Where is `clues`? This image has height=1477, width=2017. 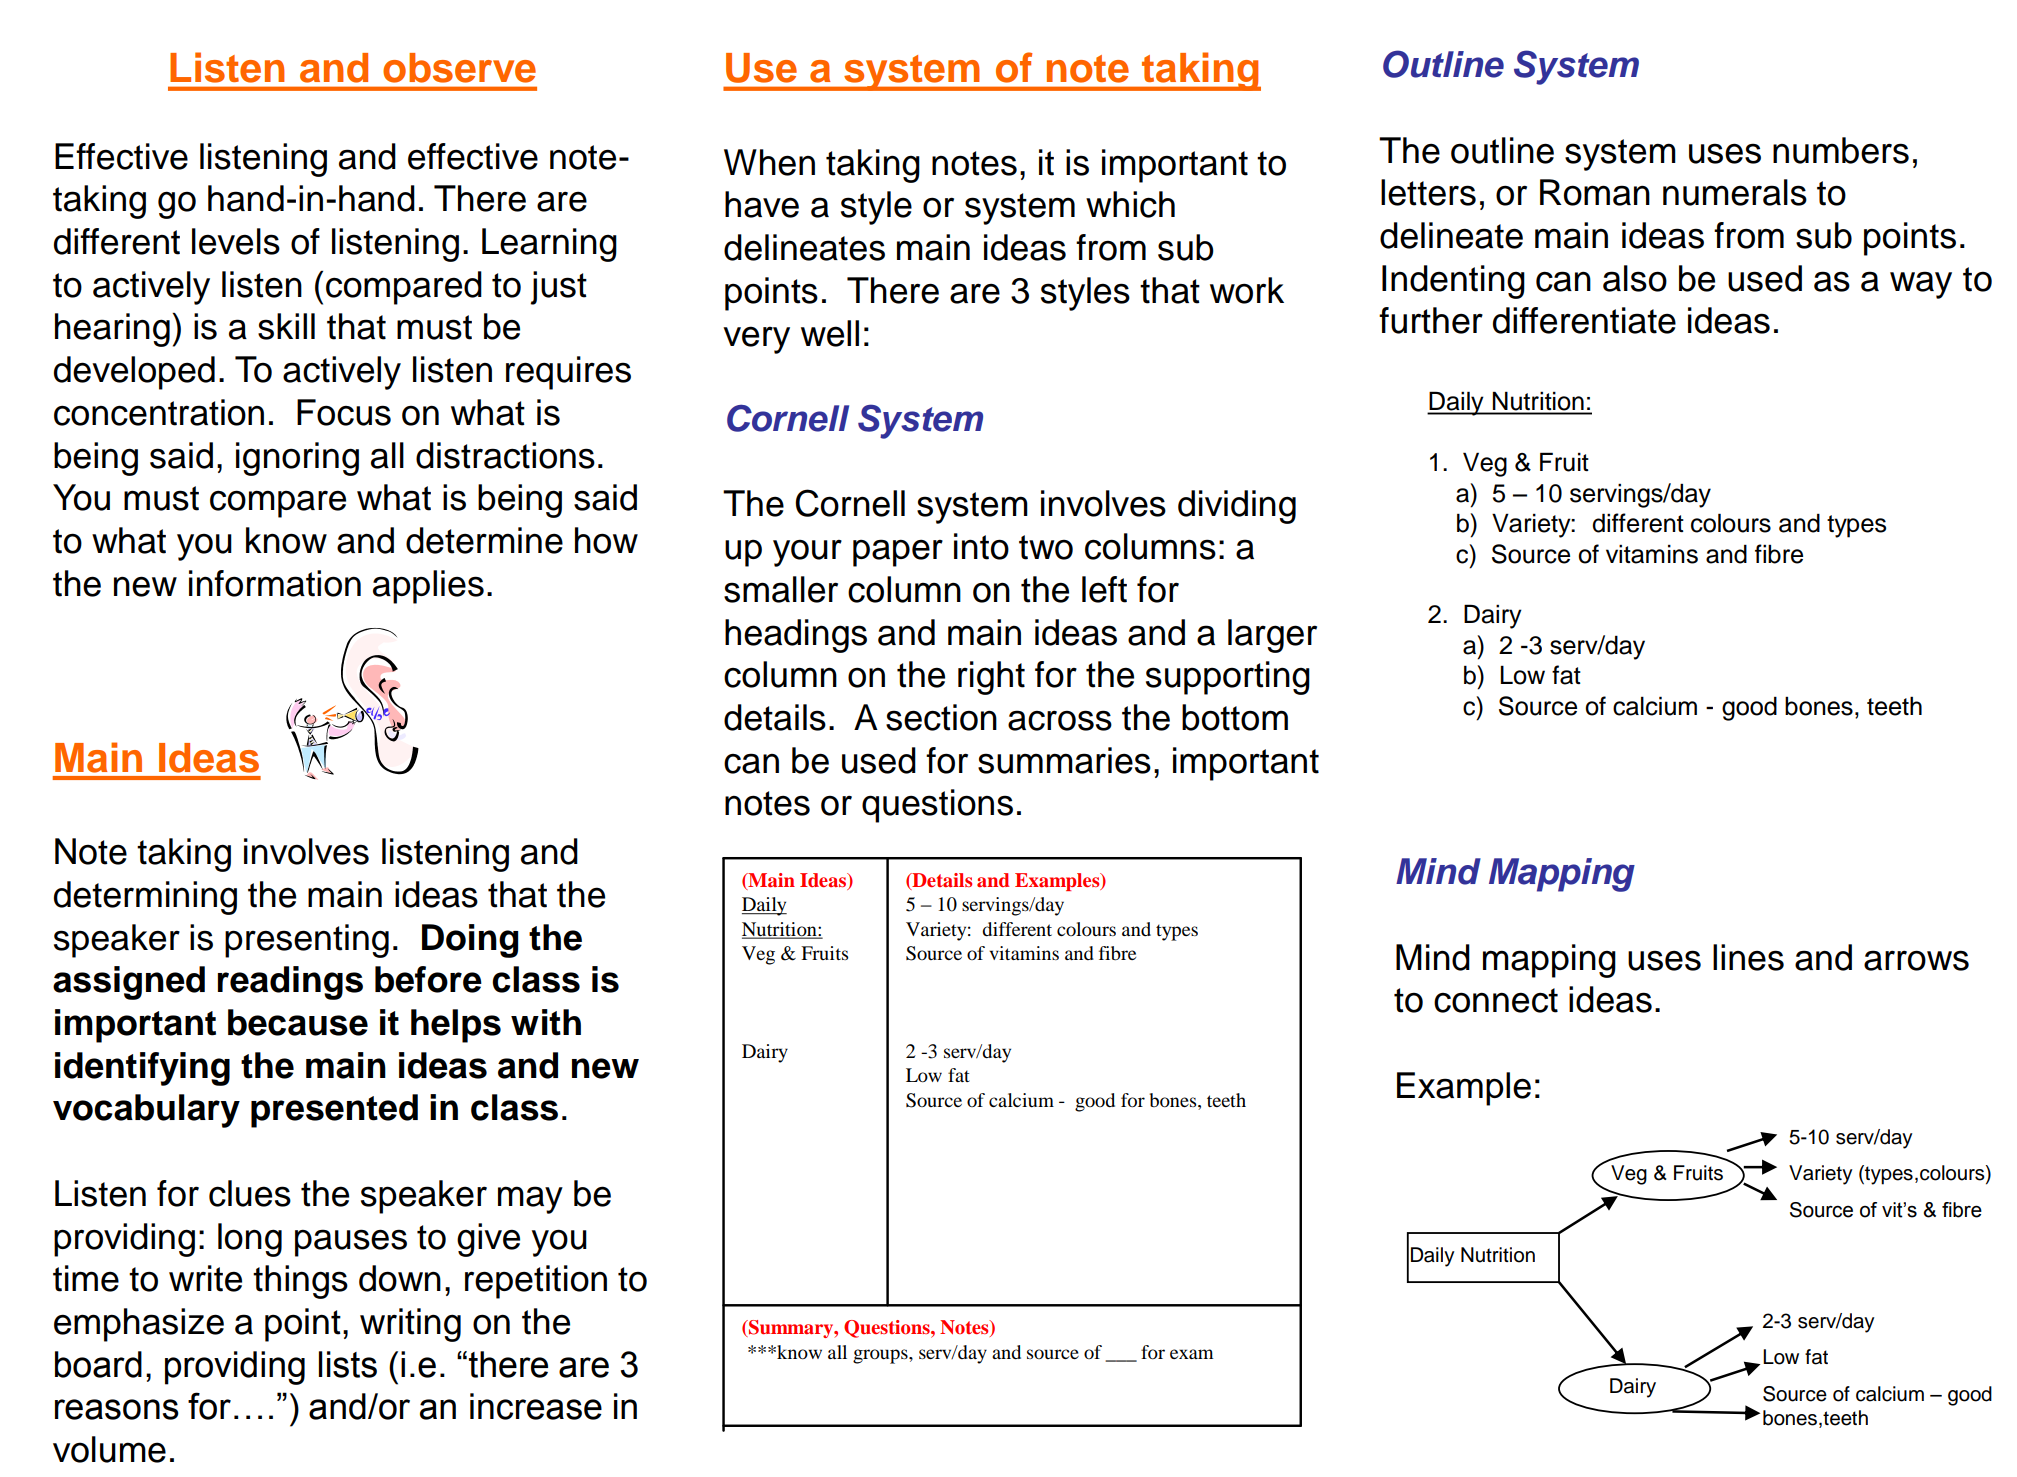 clues is located at coordinates (250, 1193).
